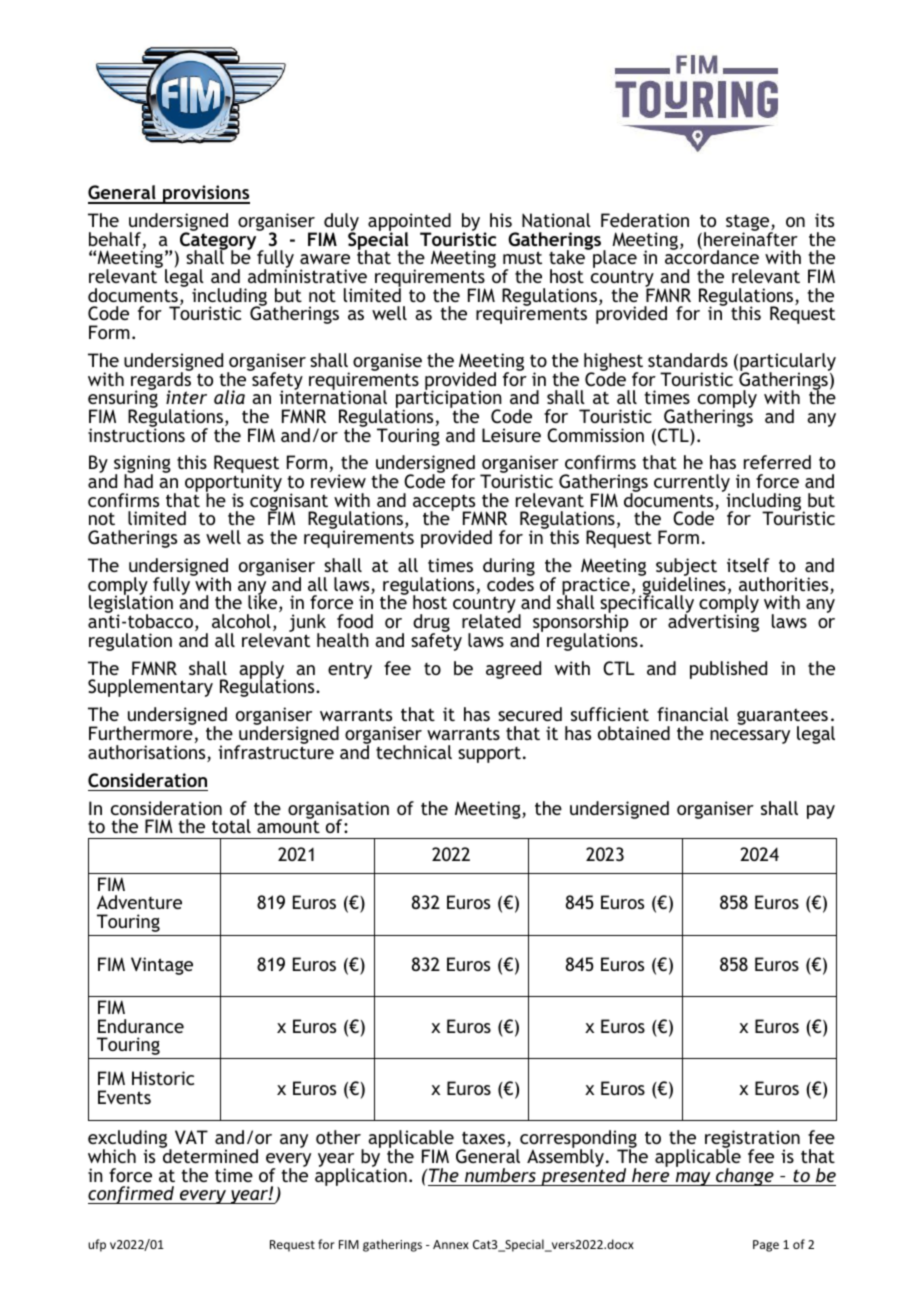 The height and width of the screenshot is (1309, 924). I want to click on Category, so click(219, 241).
